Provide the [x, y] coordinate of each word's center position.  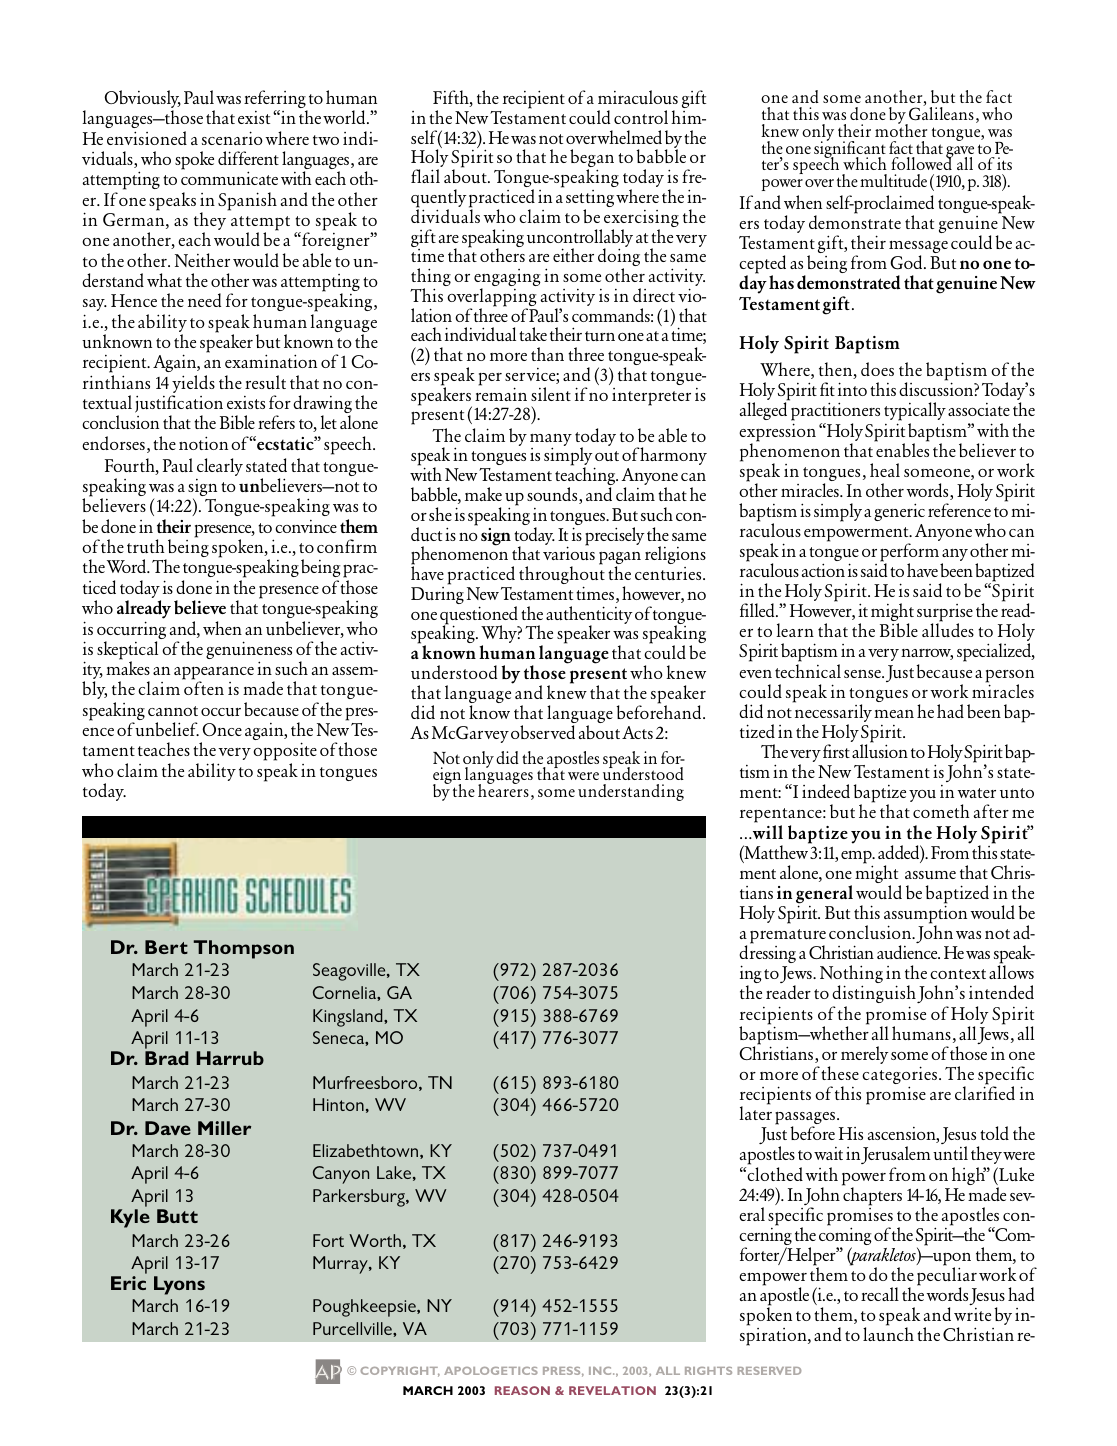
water [976, 793]
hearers [503, 789]
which [865, 163]
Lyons [179, 1285]
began [592, 160]
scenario [232, 138]
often [204, 688]
